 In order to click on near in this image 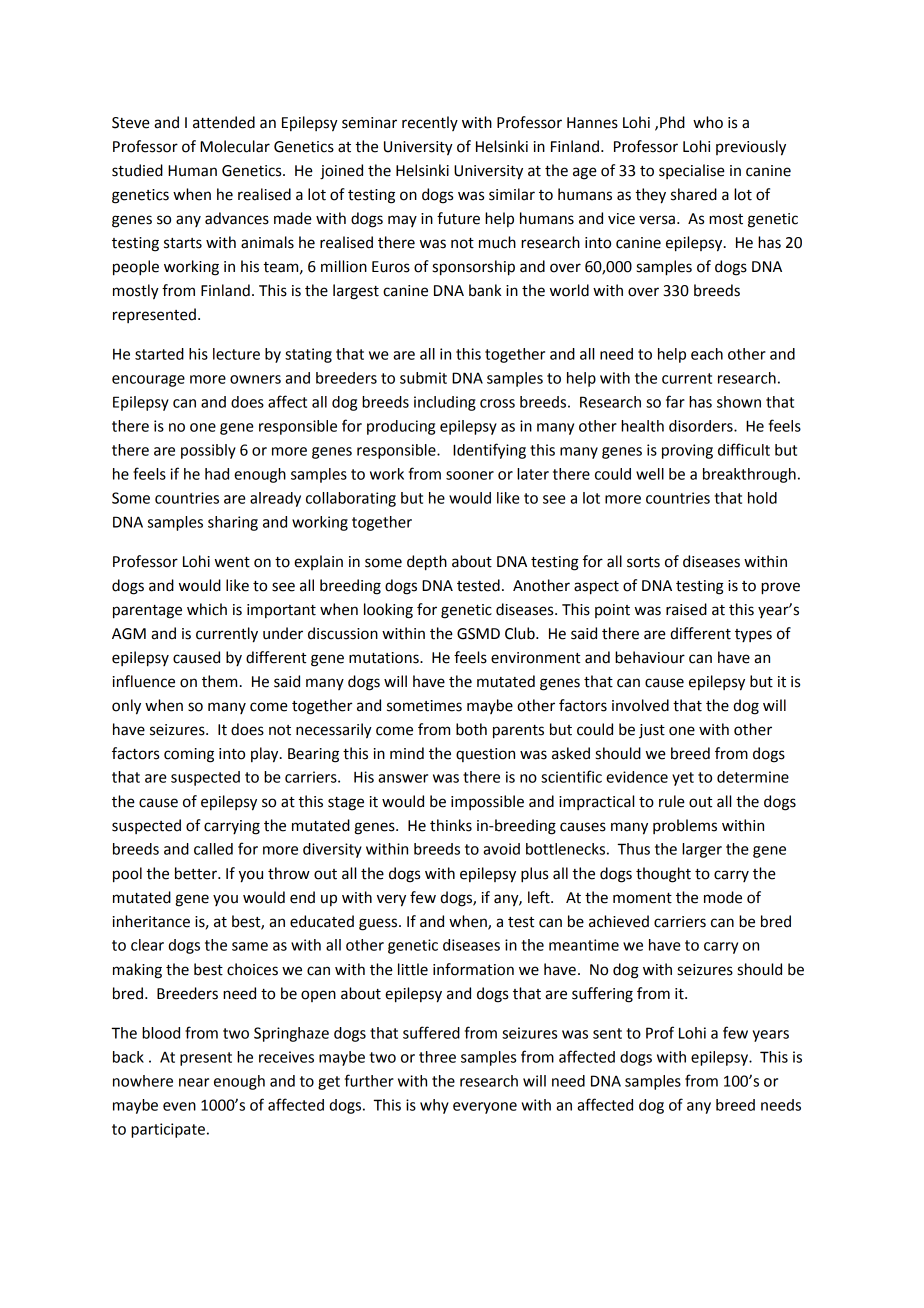, I will do `click(194, 1082)`.
